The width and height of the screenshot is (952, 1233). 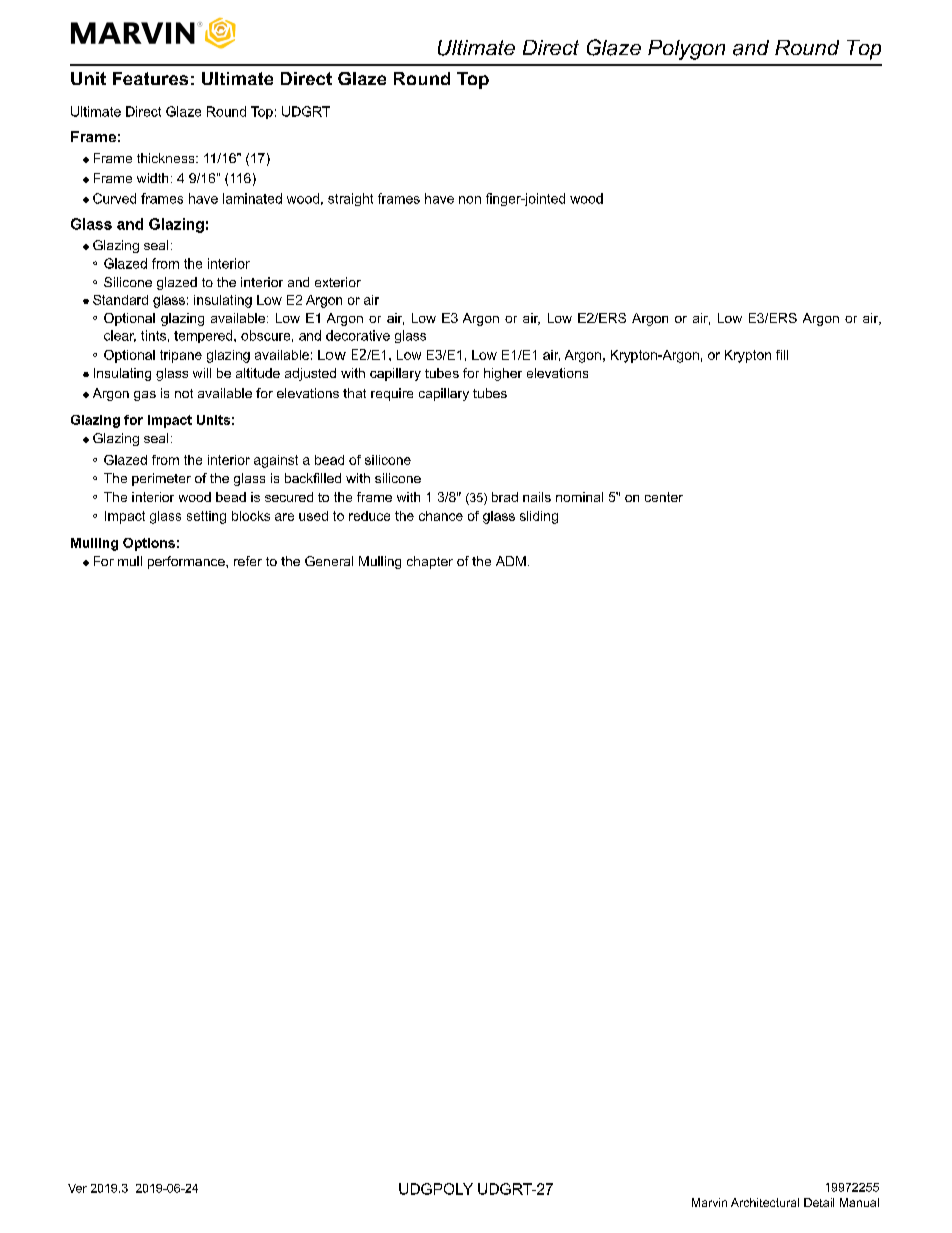 I want to click on chapter, so click(x=430, y=562).
